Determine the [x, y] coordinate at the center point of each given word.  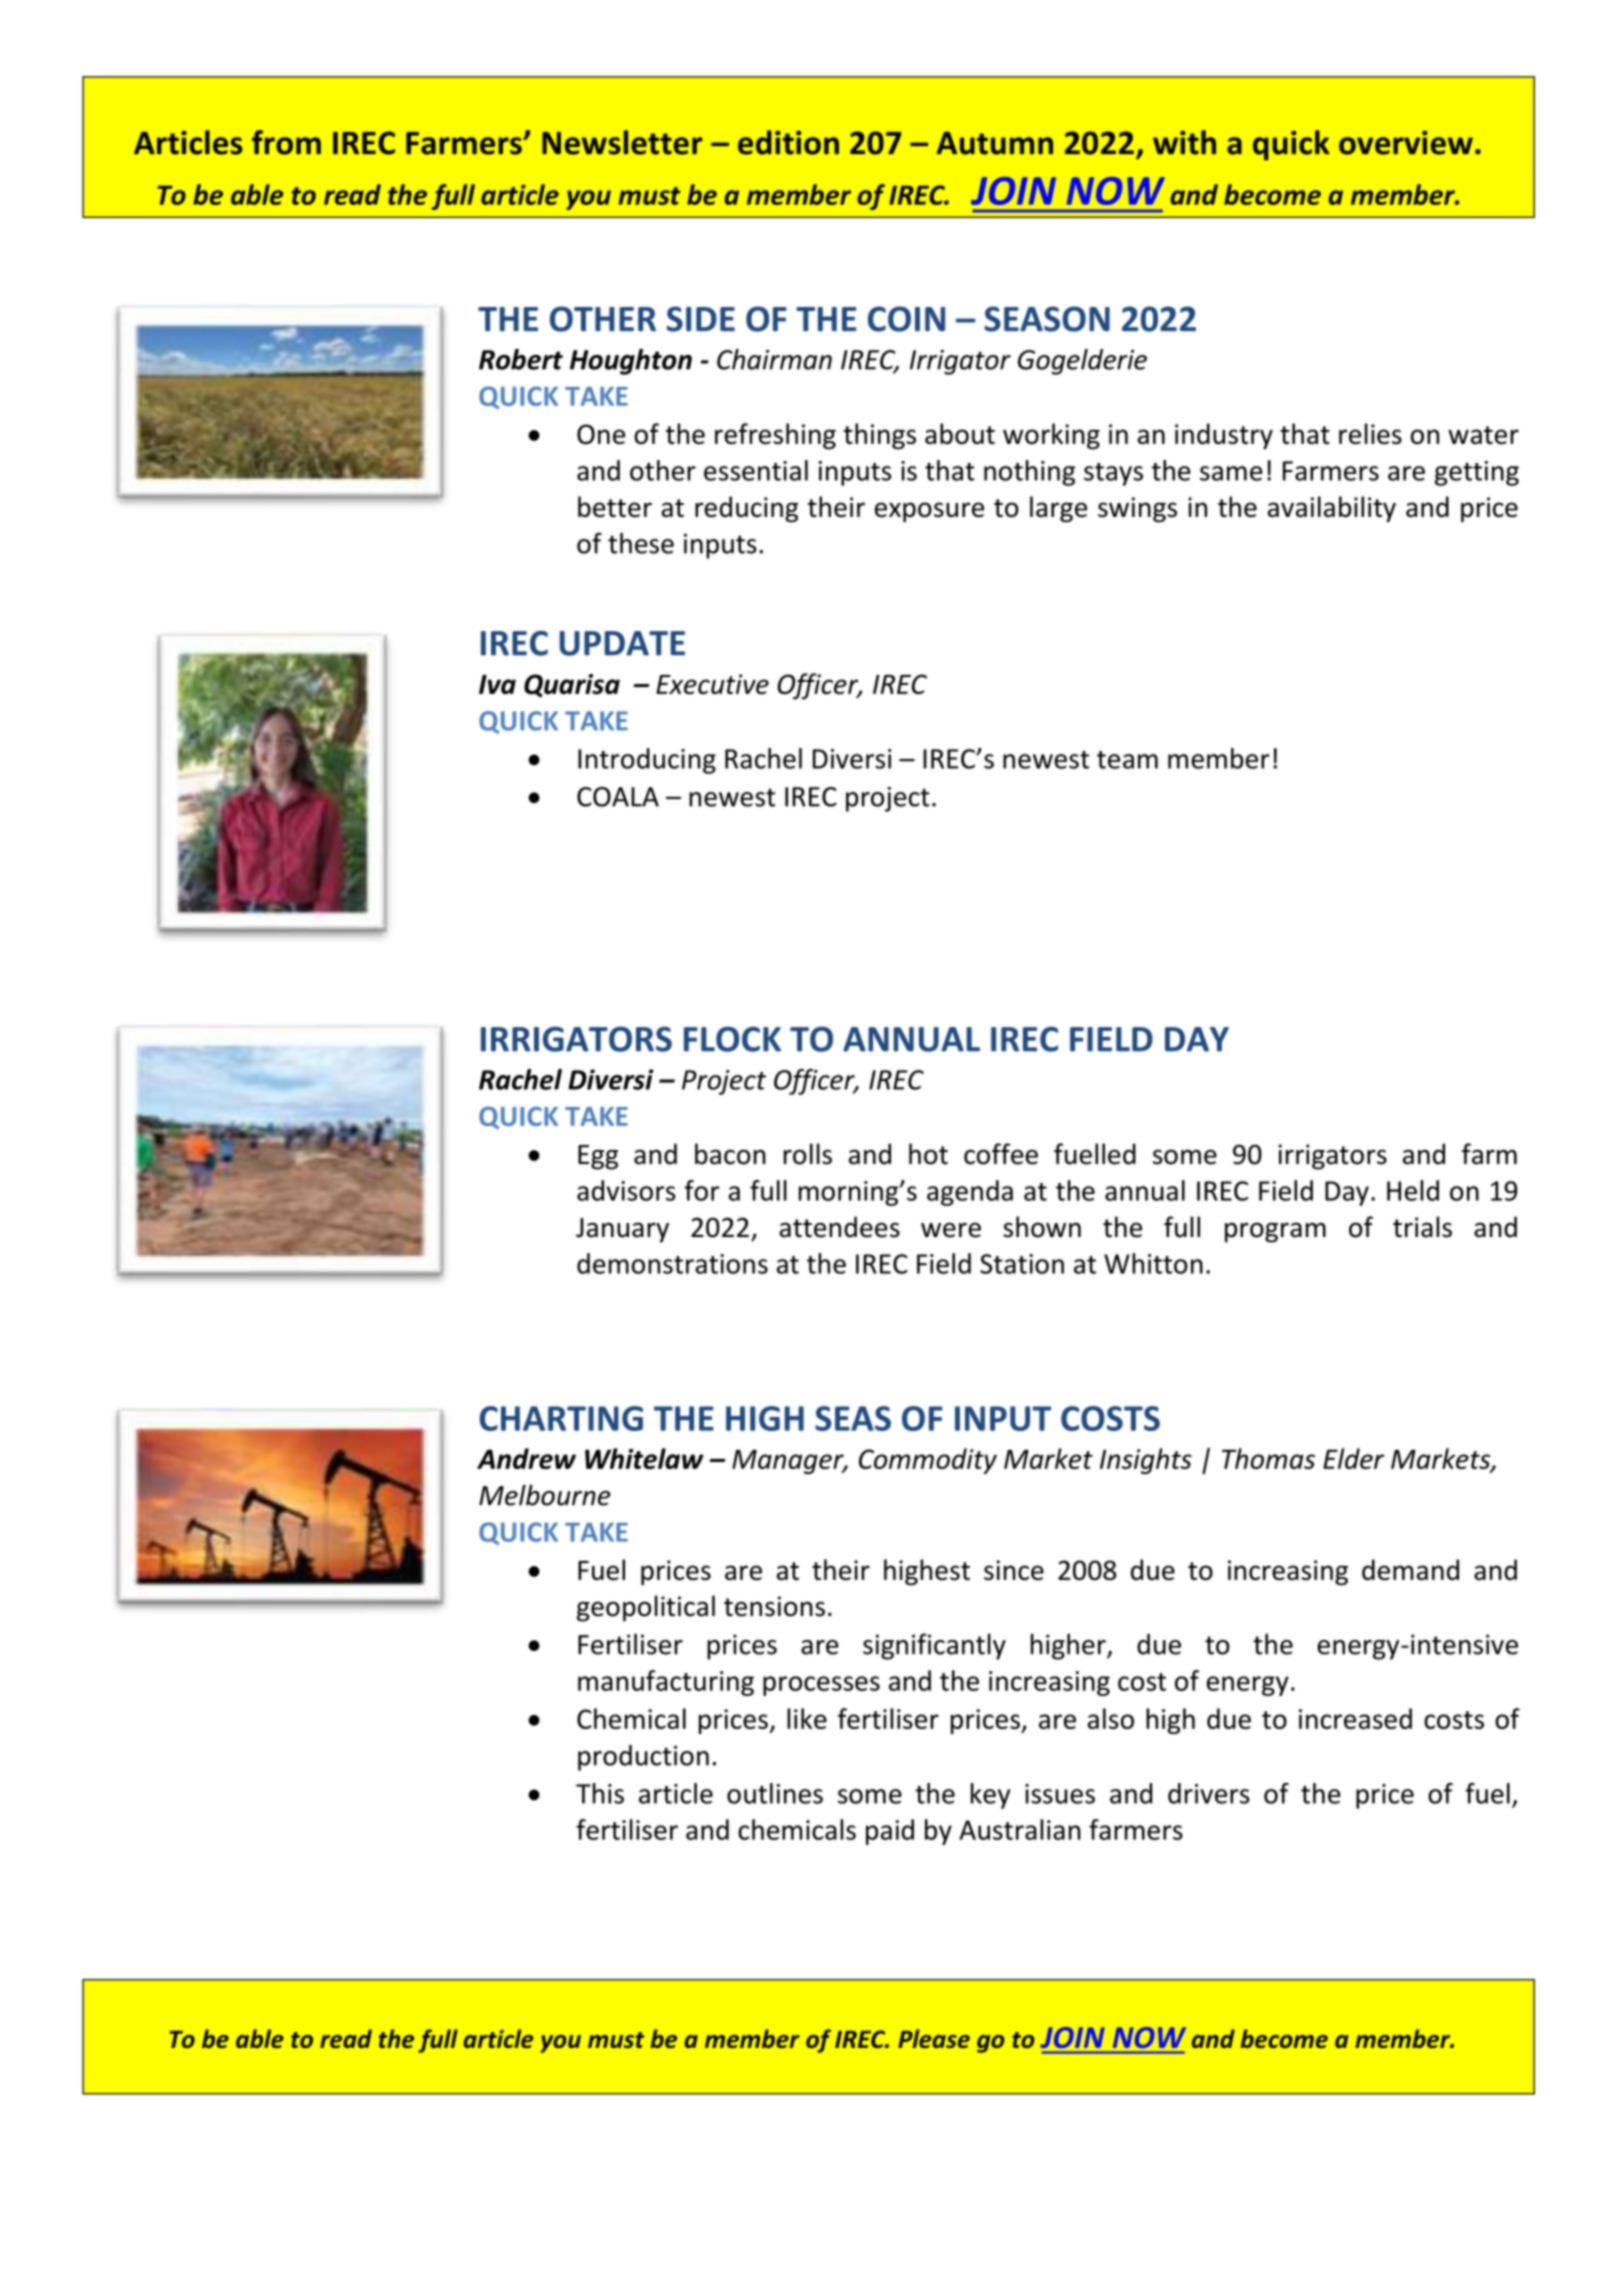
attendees [839, 1227]
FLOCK [732, 1039]
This [600, 1793]
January [622, 1230]
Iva [497, 684]
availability [1332, 509]
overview [1406, 143]
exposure [929, 512]
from [286, 142]
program [1275, 1233]
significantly [934, 1646]
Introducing [647, 761]
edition [788, 142]
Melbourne [545, 1495]
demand [1410, 1569]
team [1127, 760]
